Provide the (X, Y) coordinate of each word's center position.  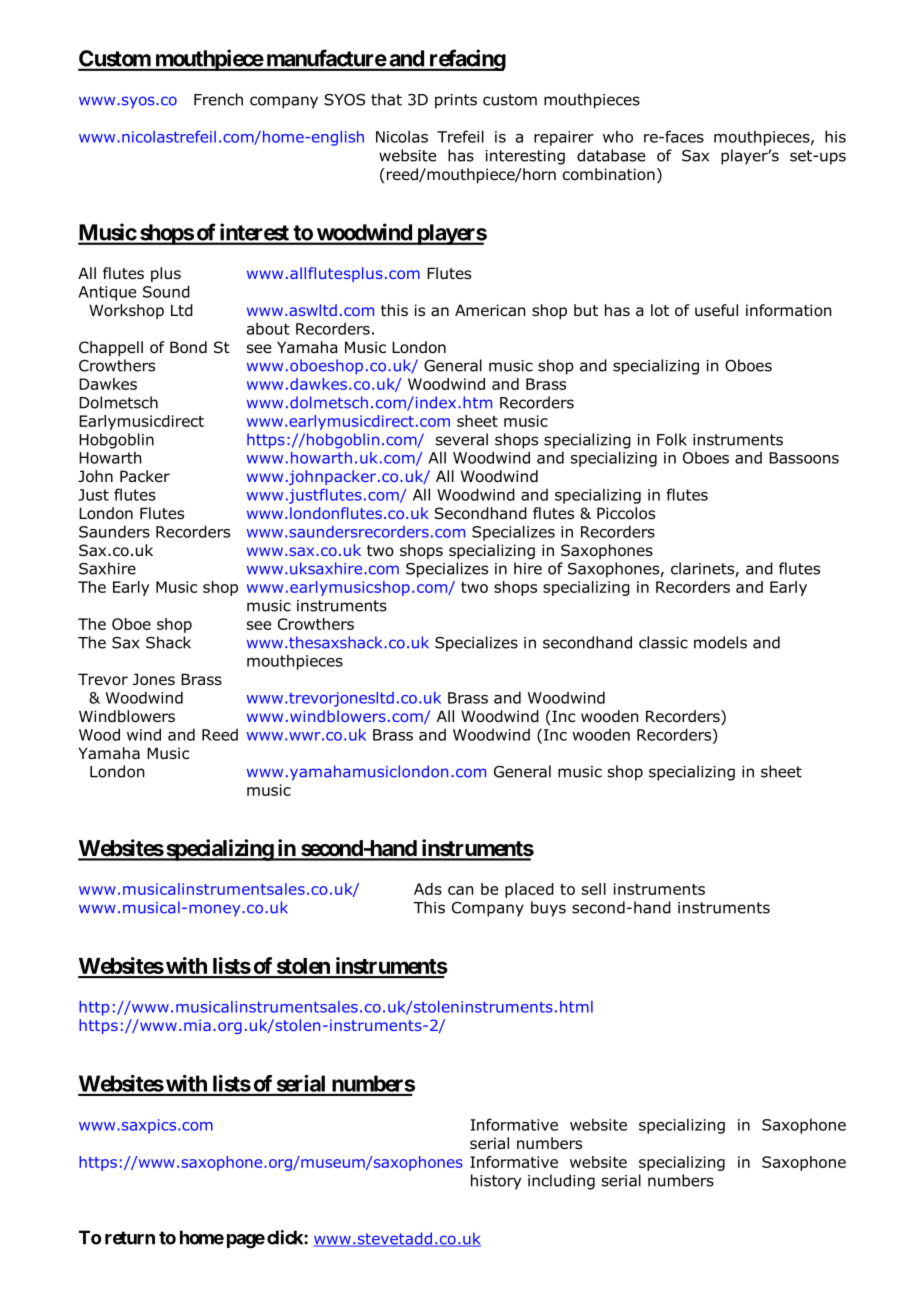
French (218, 99)
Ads (428, 889)
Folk (672, 439)
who (618, 136)
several (462, 439)
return (130, 1238)
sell (594, 889)
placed (529, 890)
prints (456, 101)
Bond (188, 347)
